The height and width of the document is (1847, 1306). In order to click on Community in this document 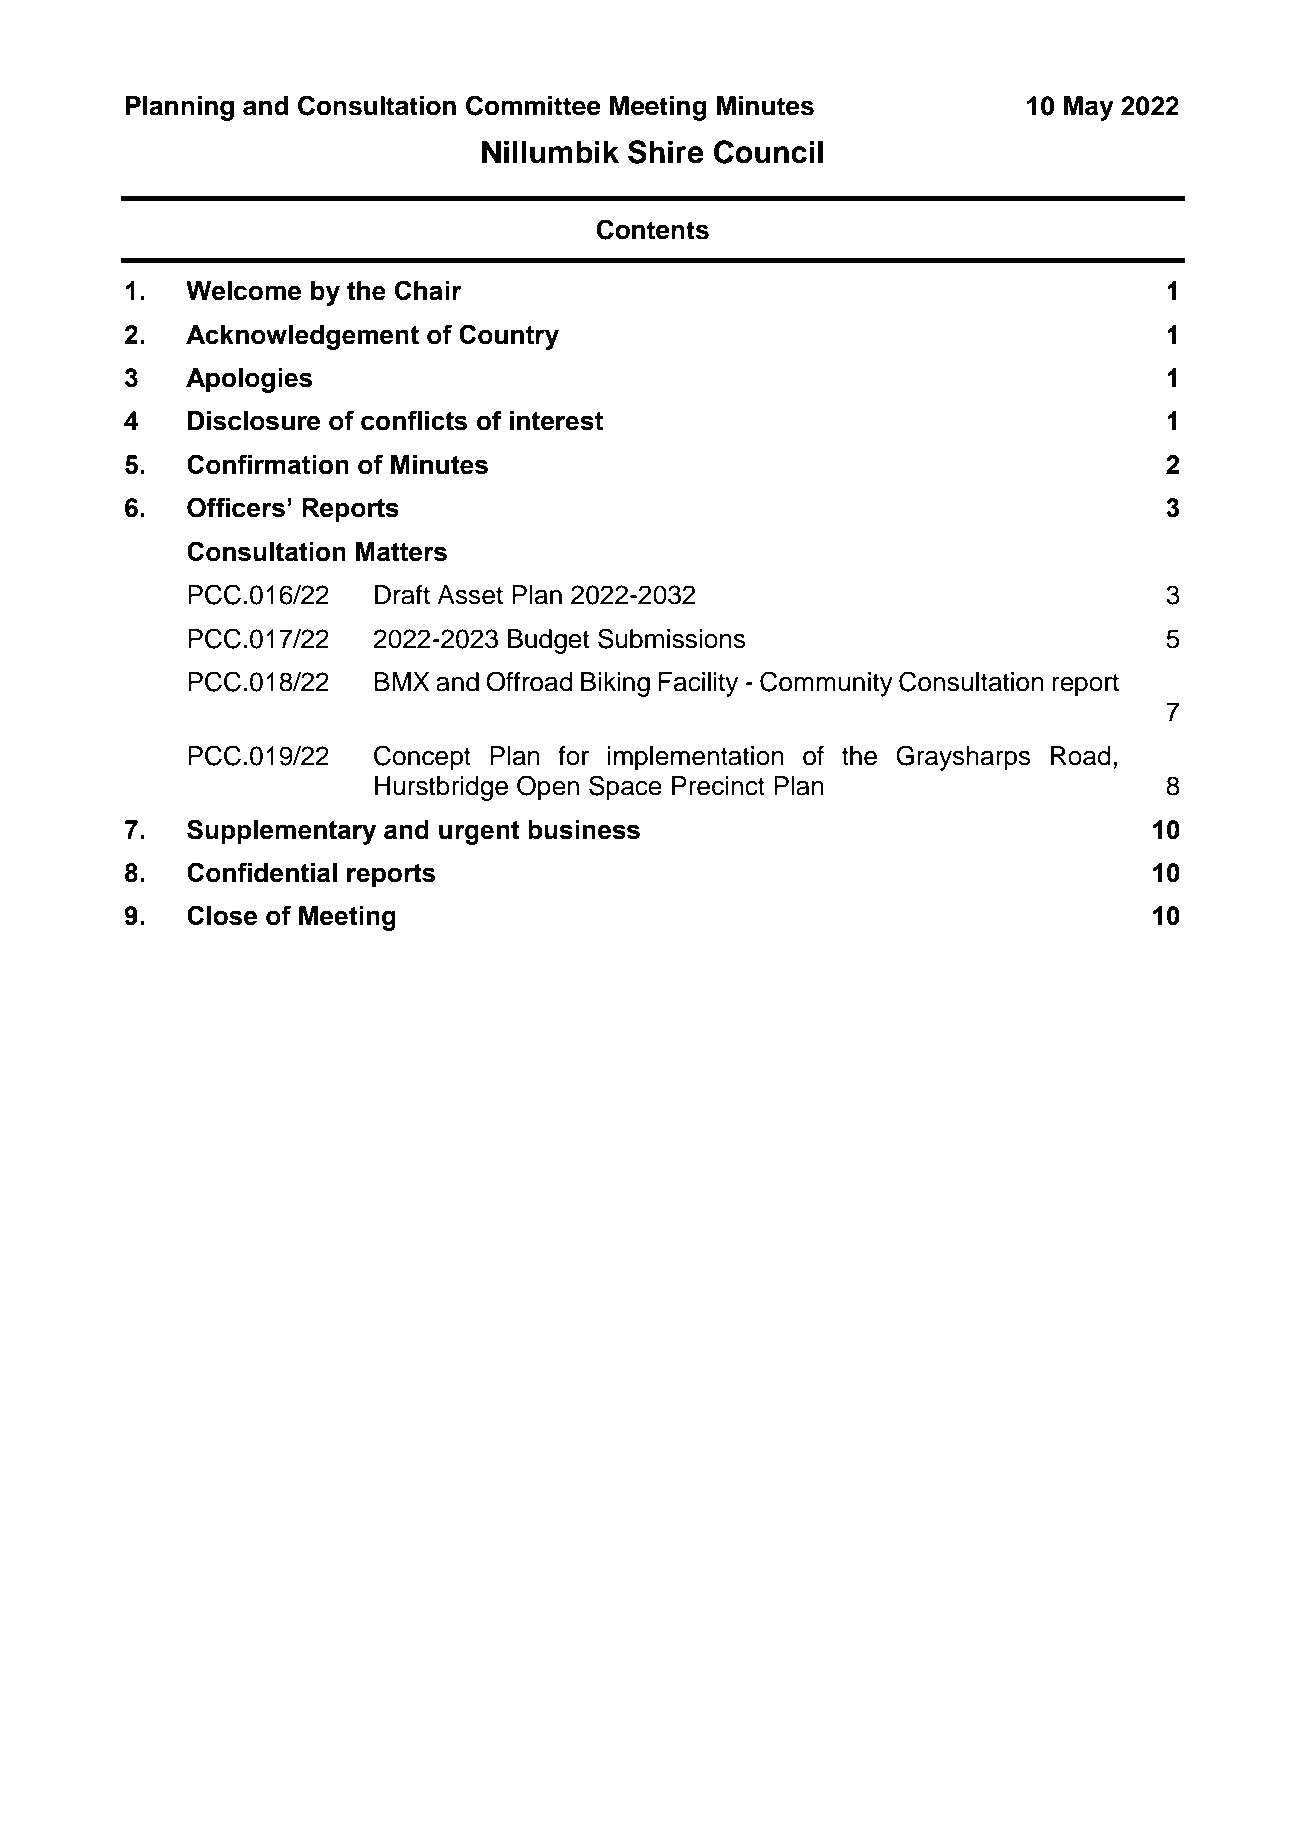, I will do `click(826, 684)`.
